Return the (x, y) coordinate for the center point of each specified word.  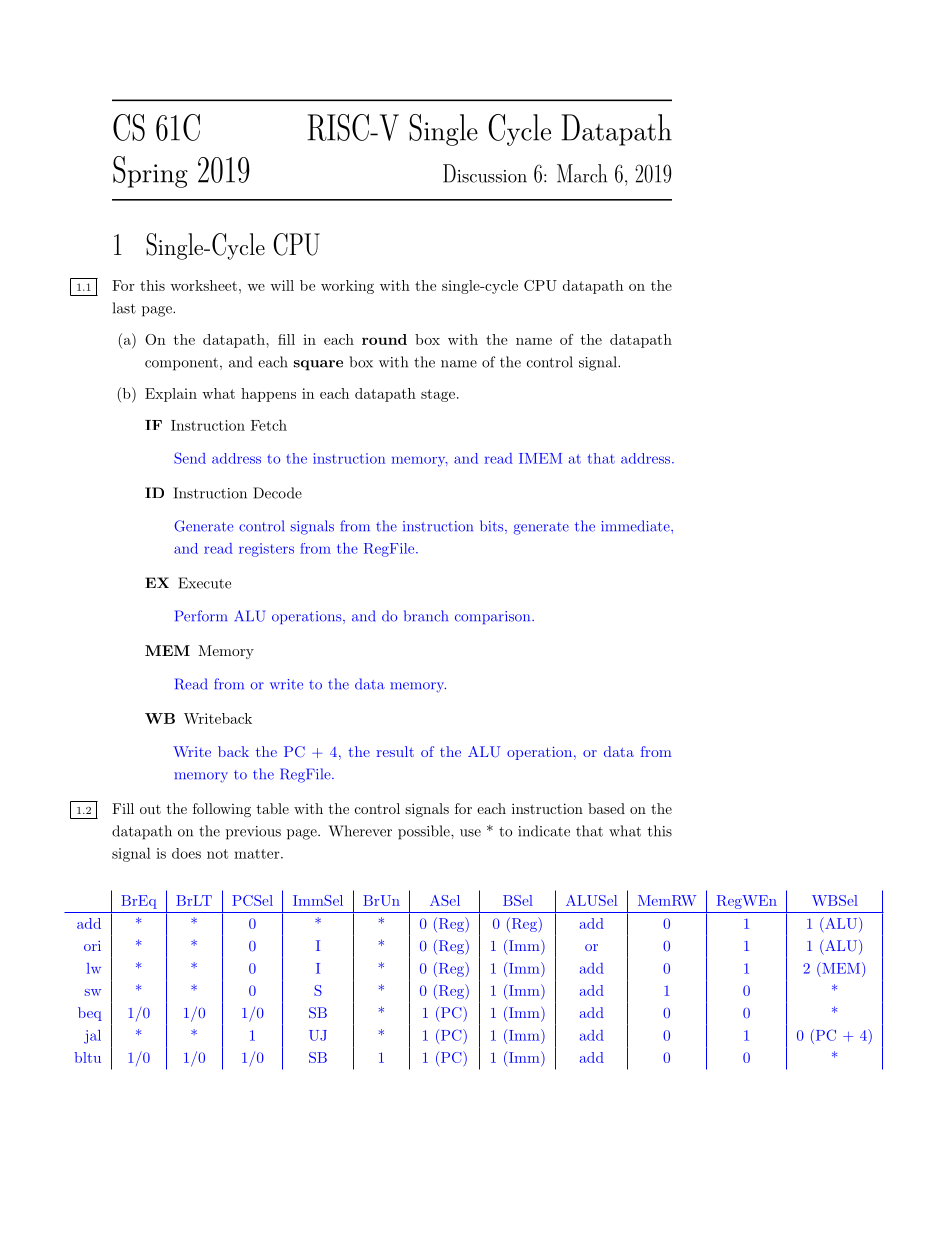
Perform (201, 616)
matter (258, 854)
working (347, 287)
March (582, 173)
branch (426, 616)
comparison (494, 617)
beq (90, 1014)
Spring (150, 172)
